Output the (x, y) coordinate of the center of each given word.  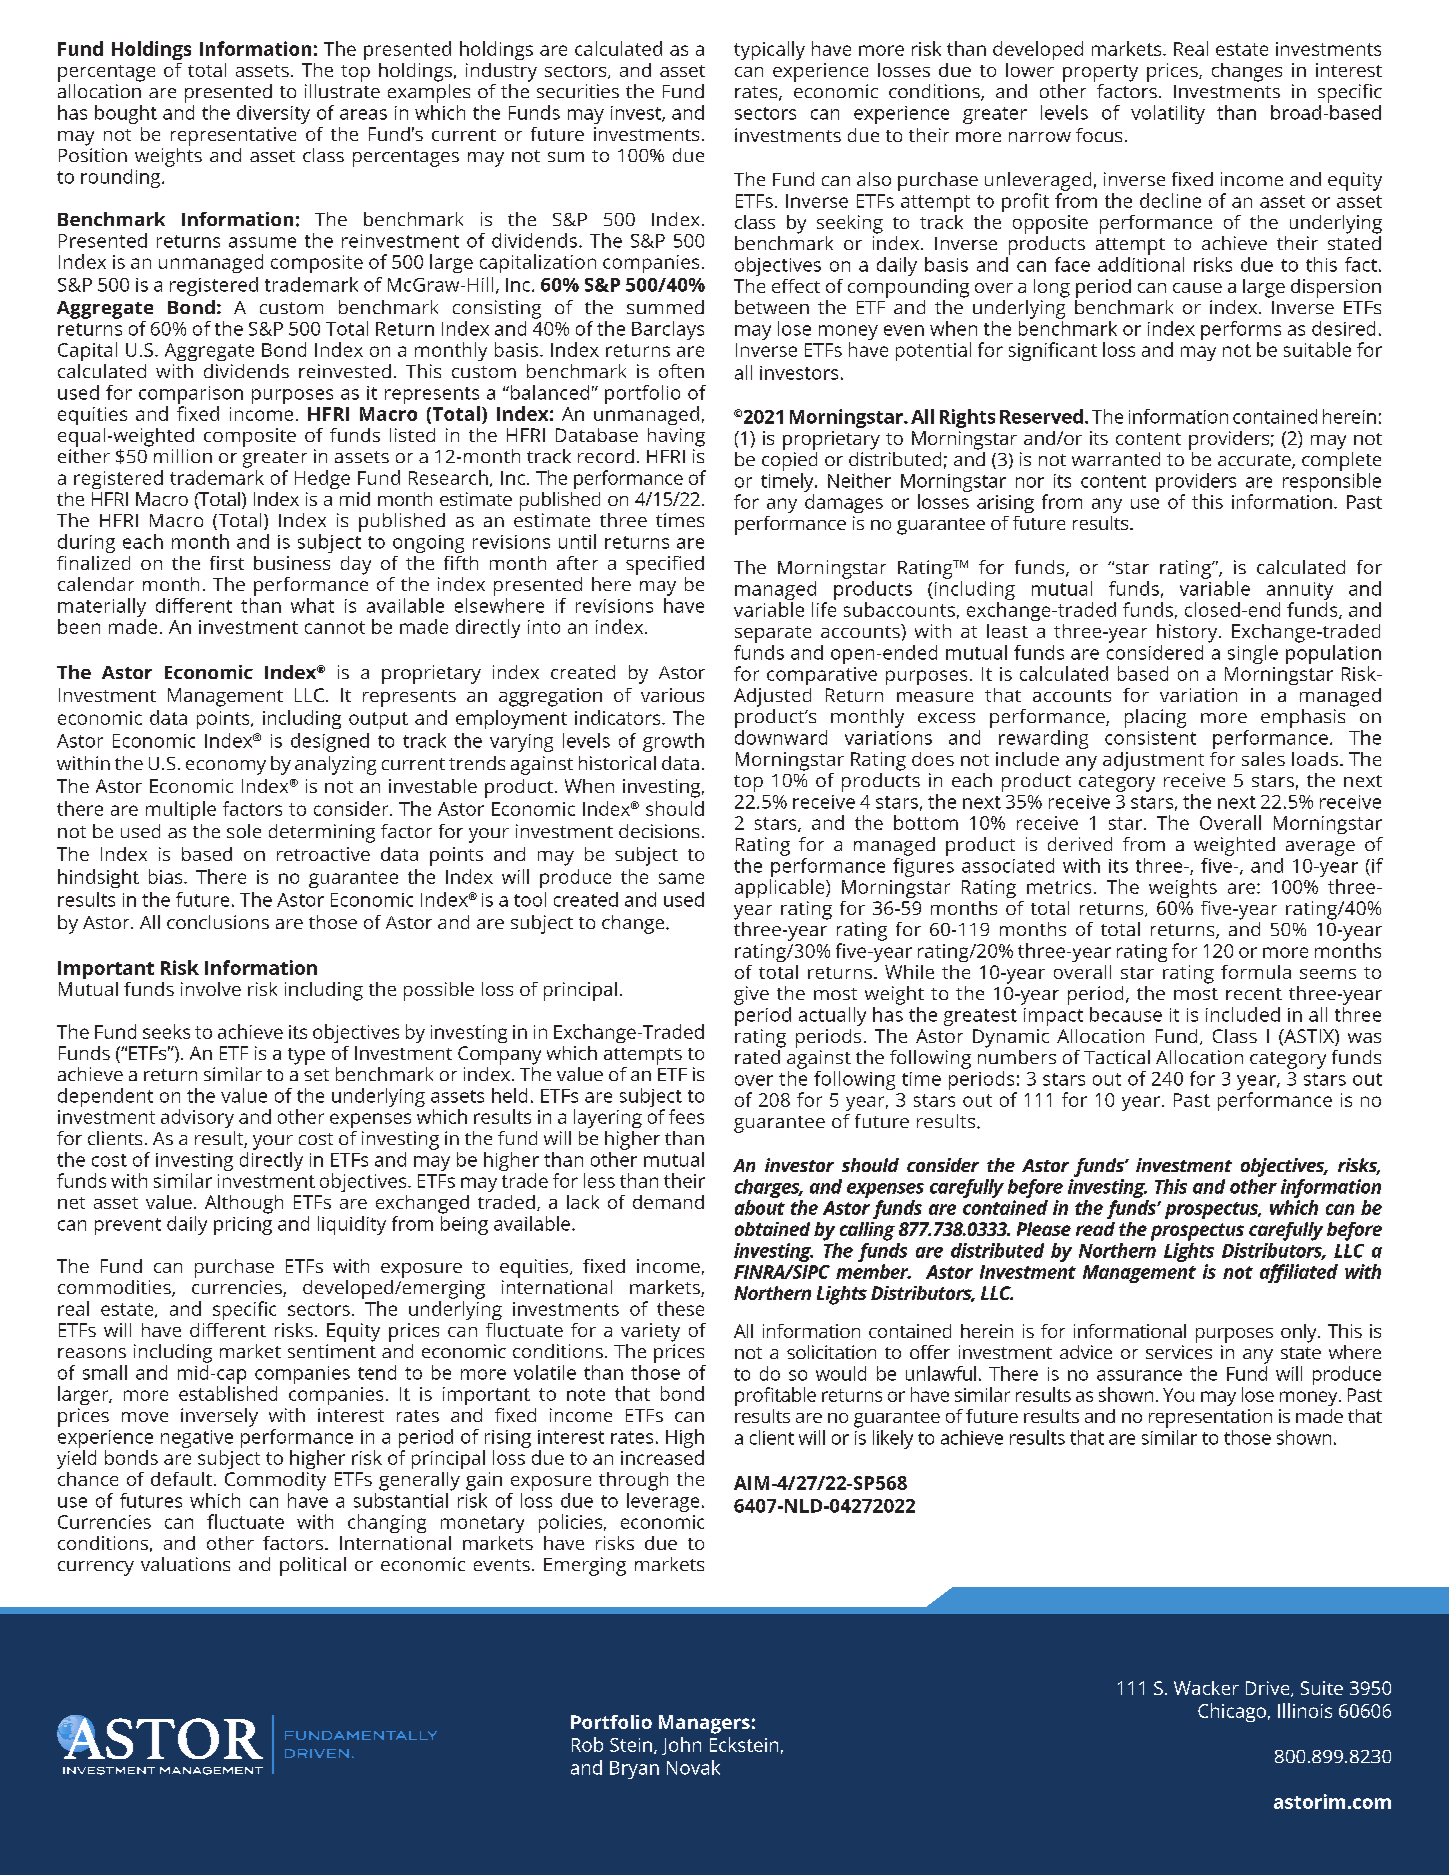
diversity (273, 114)
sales (1263, 759)
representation (1210, 1418)
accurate (1255, 461)
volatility (1168, 114)
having (676, 437)
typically (769, 50)
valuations (185, 1564)
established (228, 1393)
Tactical (1117, 1057)
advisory (197, 1118)
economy (226, 767)
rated (758, 1055)
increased (662, 1457)
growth (673, 742)
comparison (191, 395)
